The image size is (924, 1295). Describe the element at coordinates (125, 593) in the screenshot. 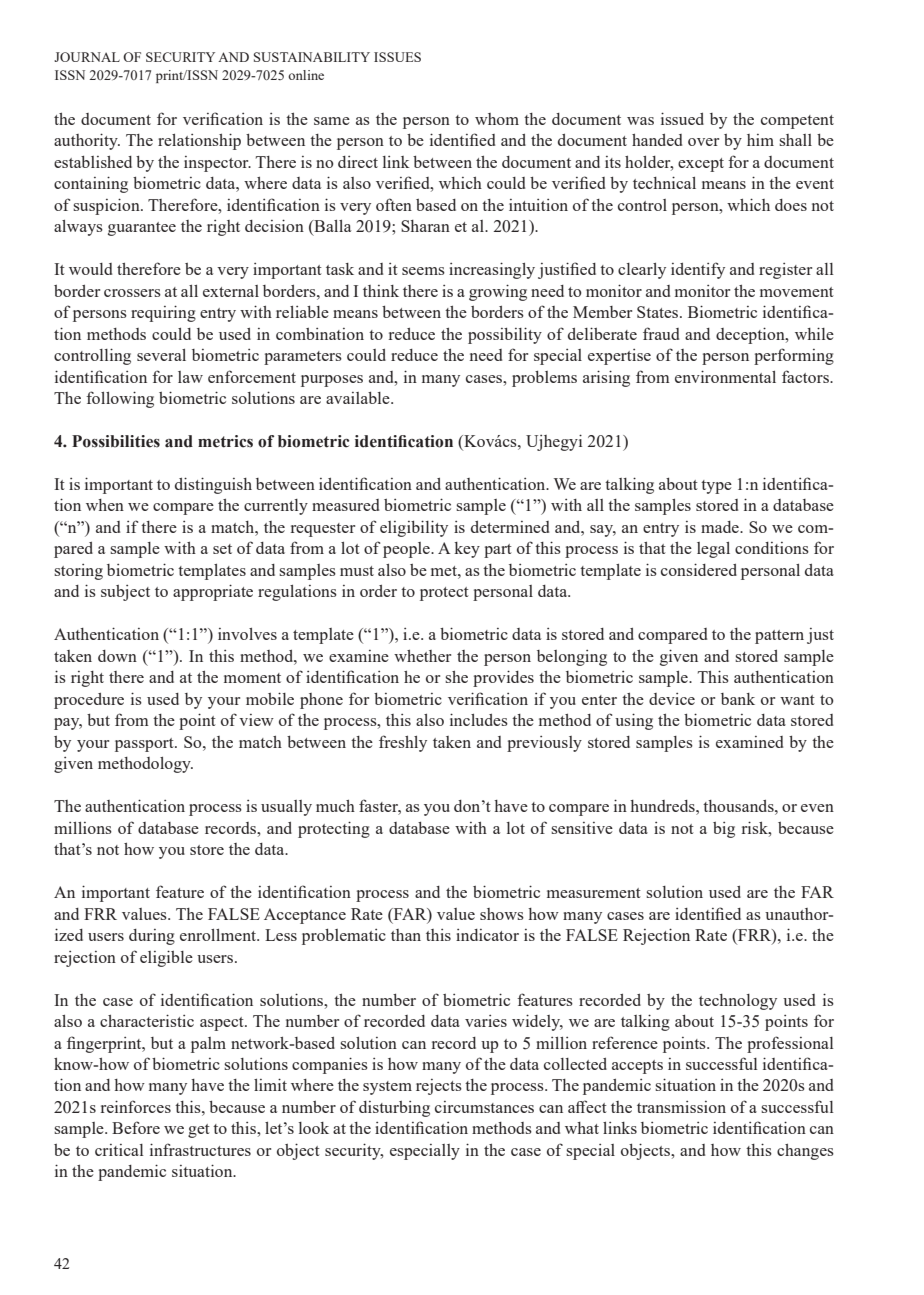

I see `subject` at that location.
